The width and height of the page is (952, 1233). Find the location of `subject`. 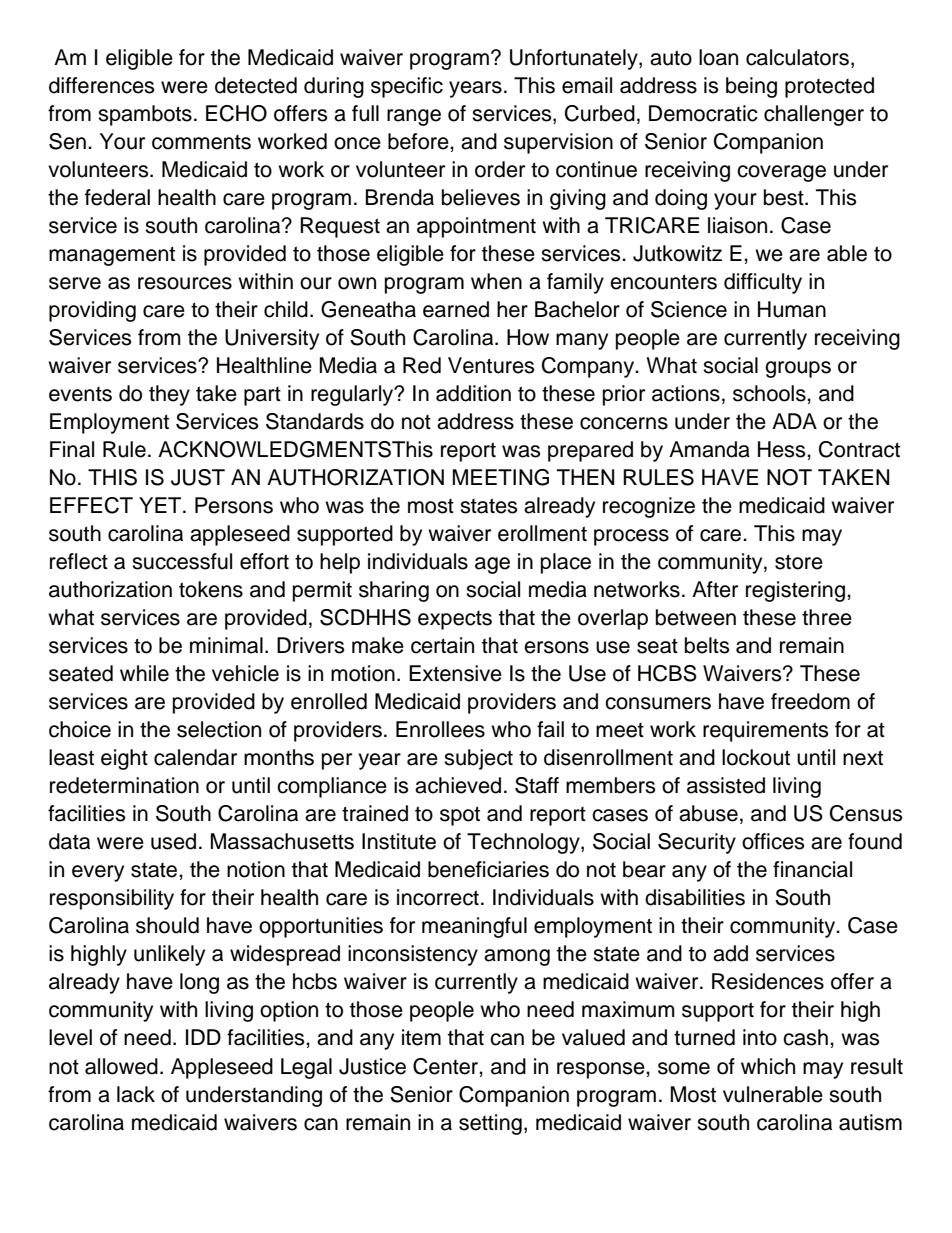

subject is located at coordinates (478, 759).
